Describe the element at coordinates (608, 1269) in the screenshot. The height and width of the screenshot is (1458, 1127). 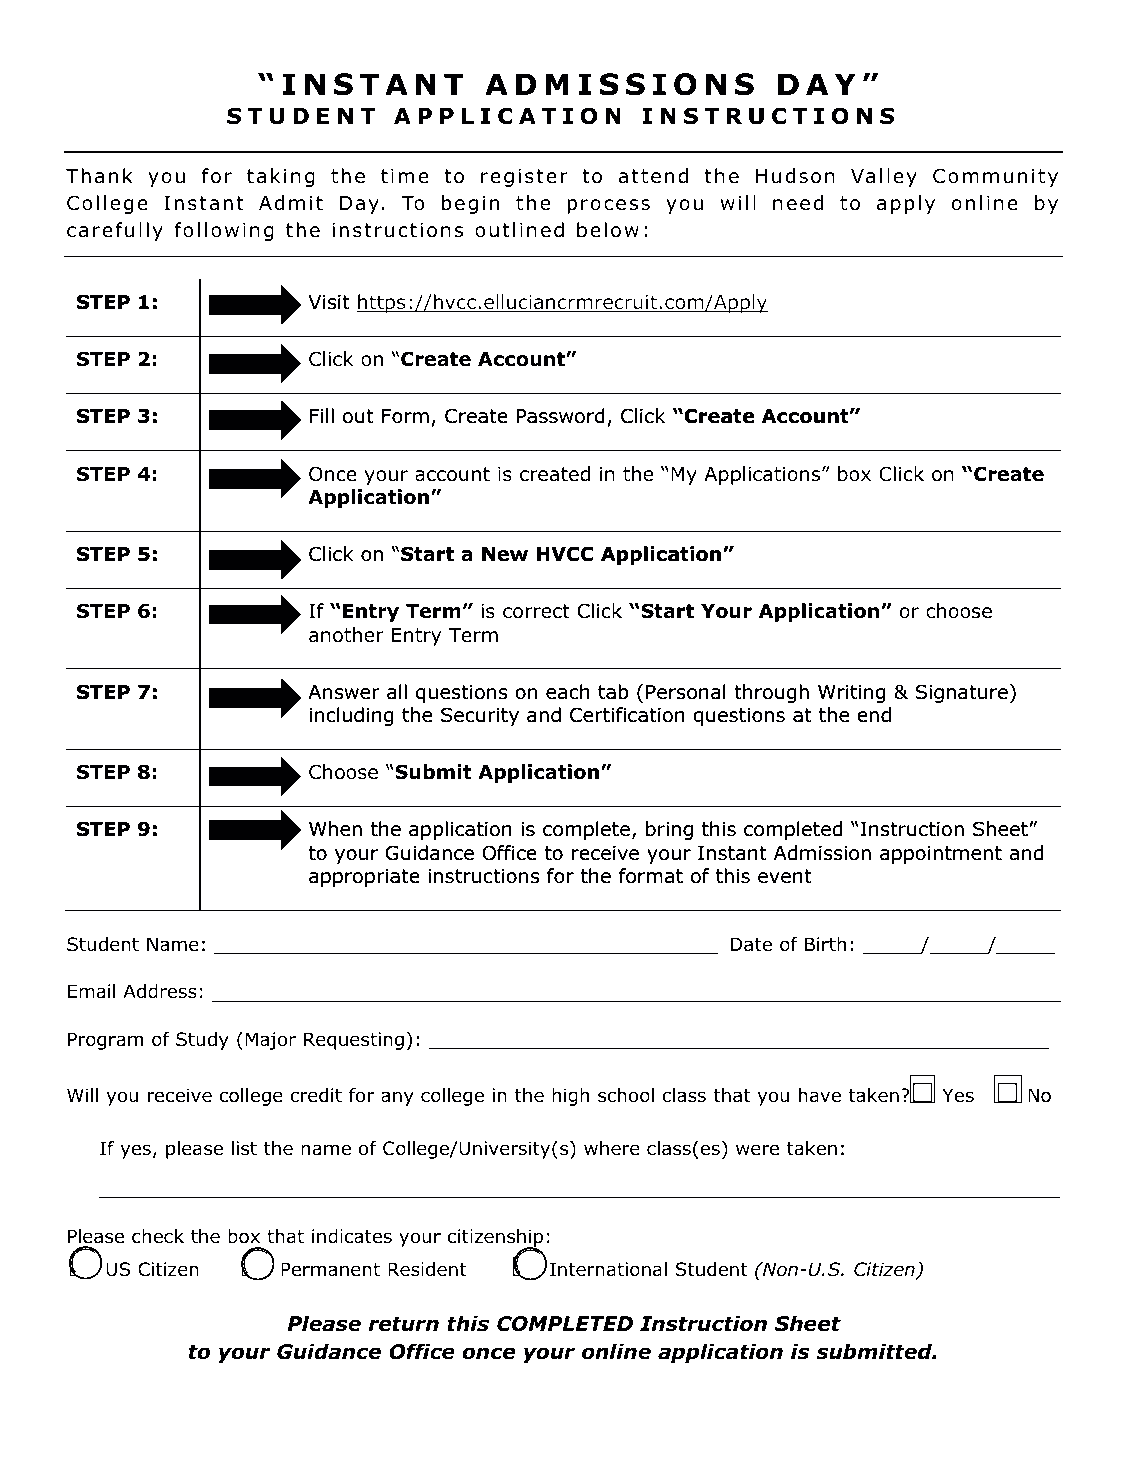
I see `International` at that location.
